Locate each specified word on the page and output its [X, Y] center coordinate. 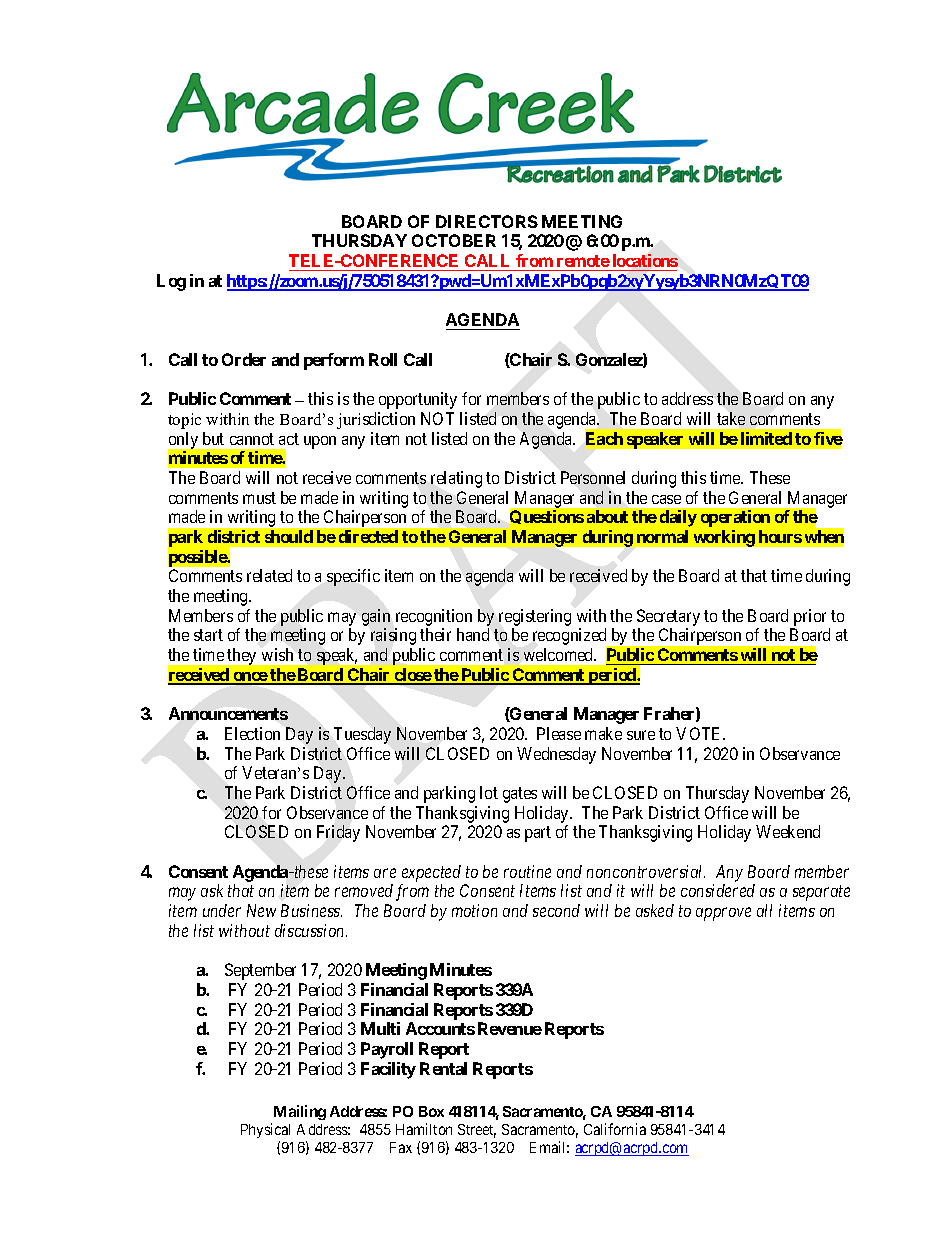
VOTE [700, 733]
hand [473, 634]
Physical [265, 1130]
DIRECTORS [487, 221]
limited [766, 438]
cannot [252, 439]
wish [277, 654]
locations [645, 260]
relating [456, 479]
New [261, 910]
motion [474, 910]
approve [723, 914]
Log [171, 282]
